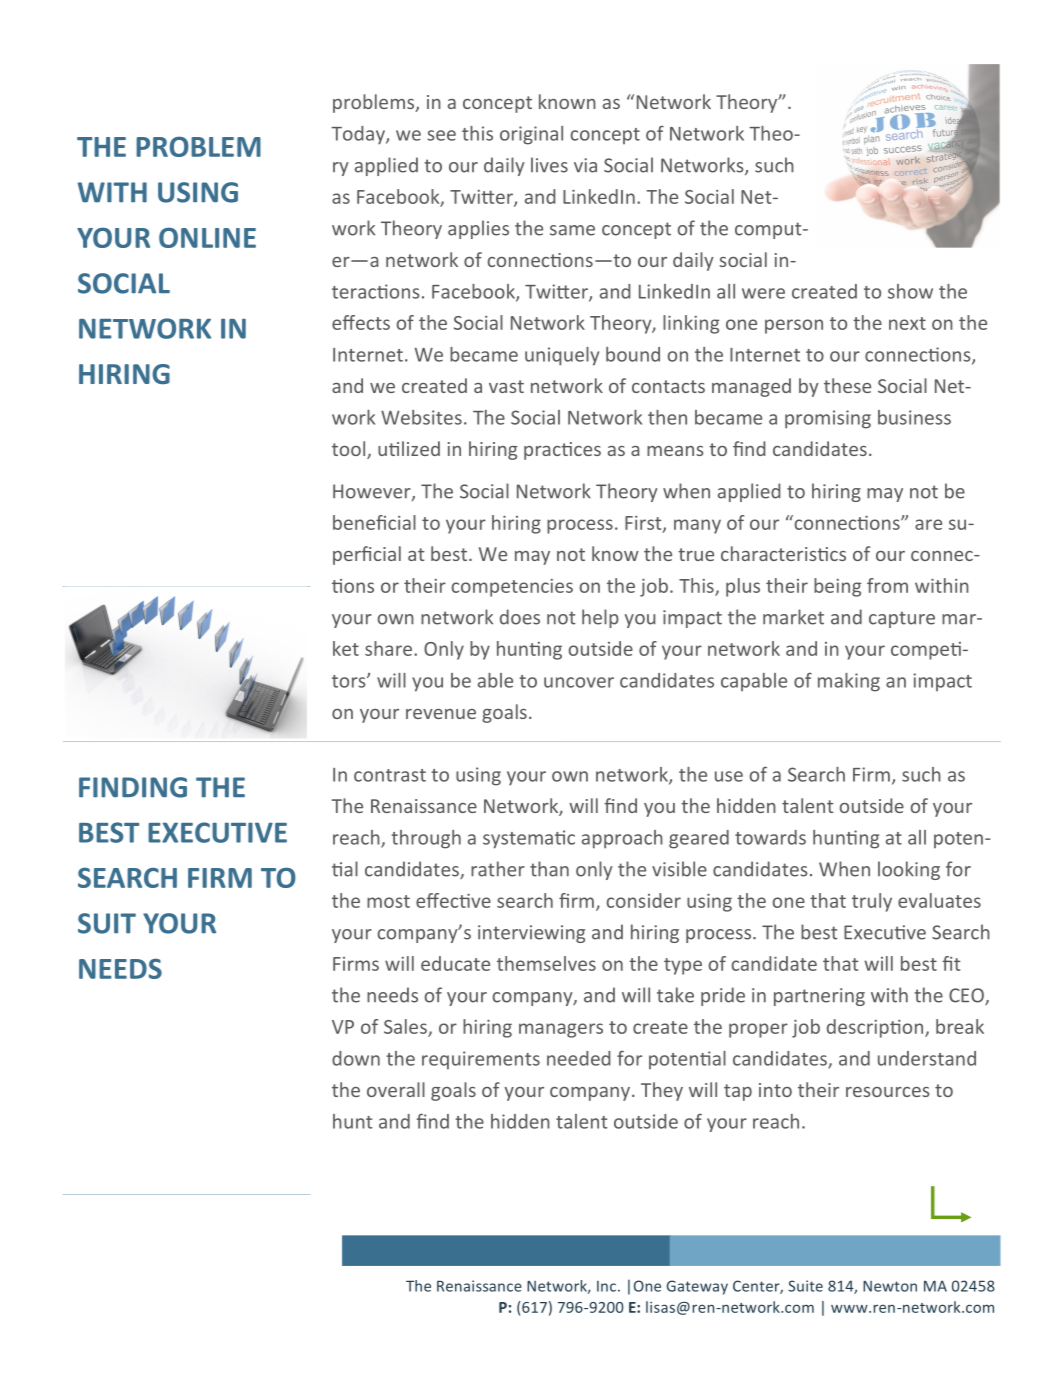  What do you see at coordinates (606, 1286) in the image?
I see `Inc` at bounding box center [606, 1286].
